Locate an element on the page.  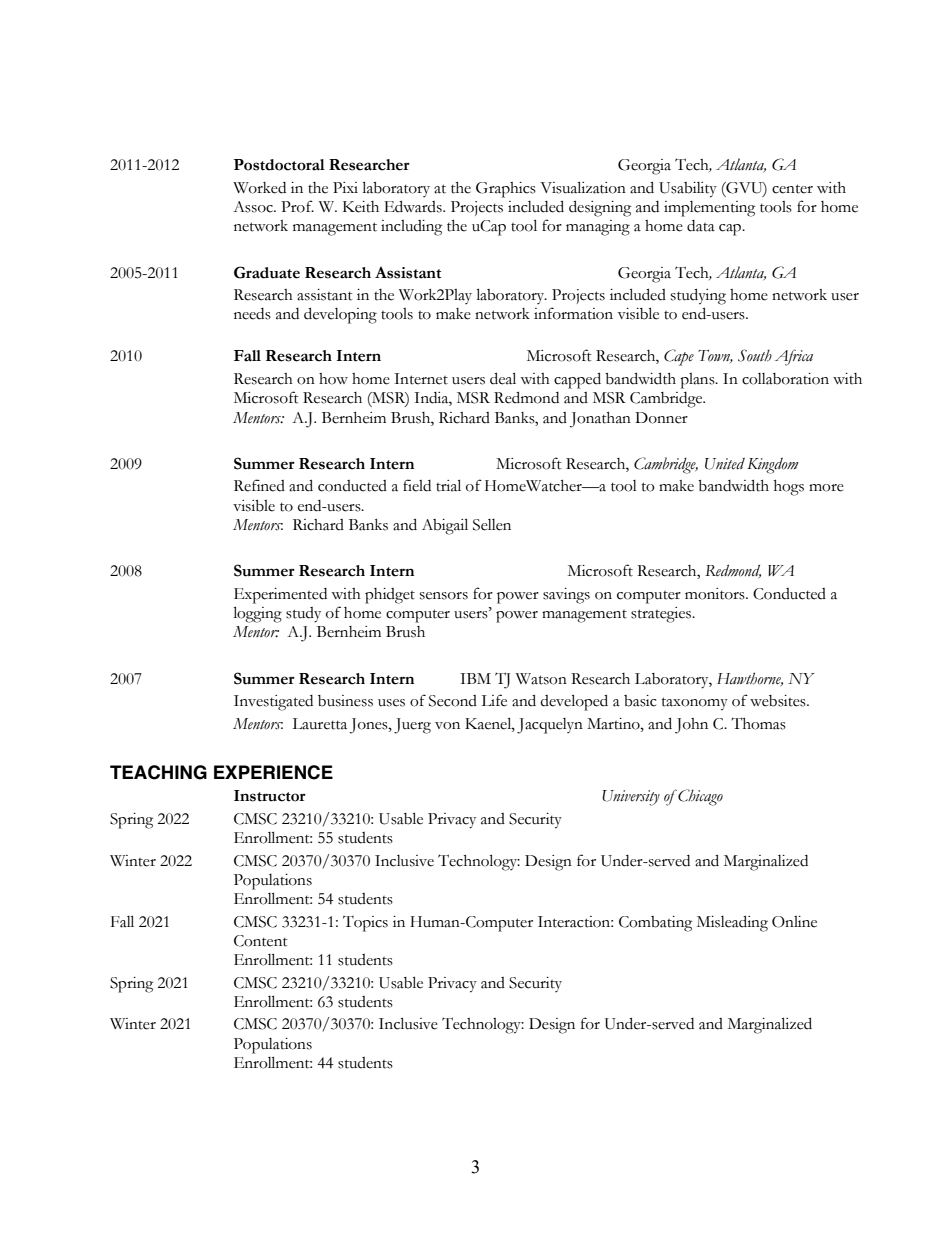
center is located at coordinates (792, 189).
